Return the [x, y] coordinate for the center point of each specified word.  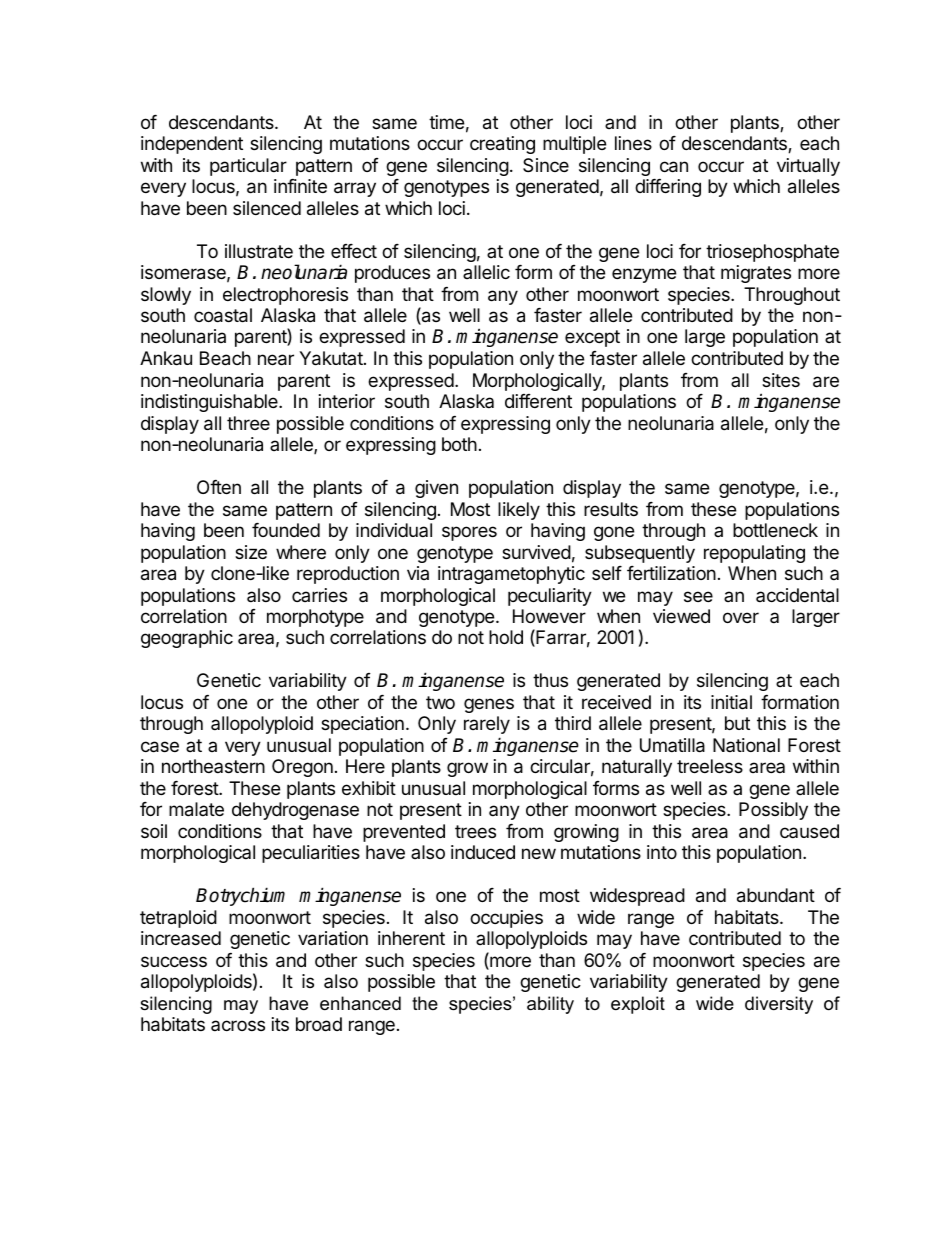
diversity [779, 1005]
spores [469, 533]
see [698, 596]
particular [248, 167]
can [674, 167]
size [251, 552]
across [238, 1025]
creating [502, 145]
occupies [506, 919]
